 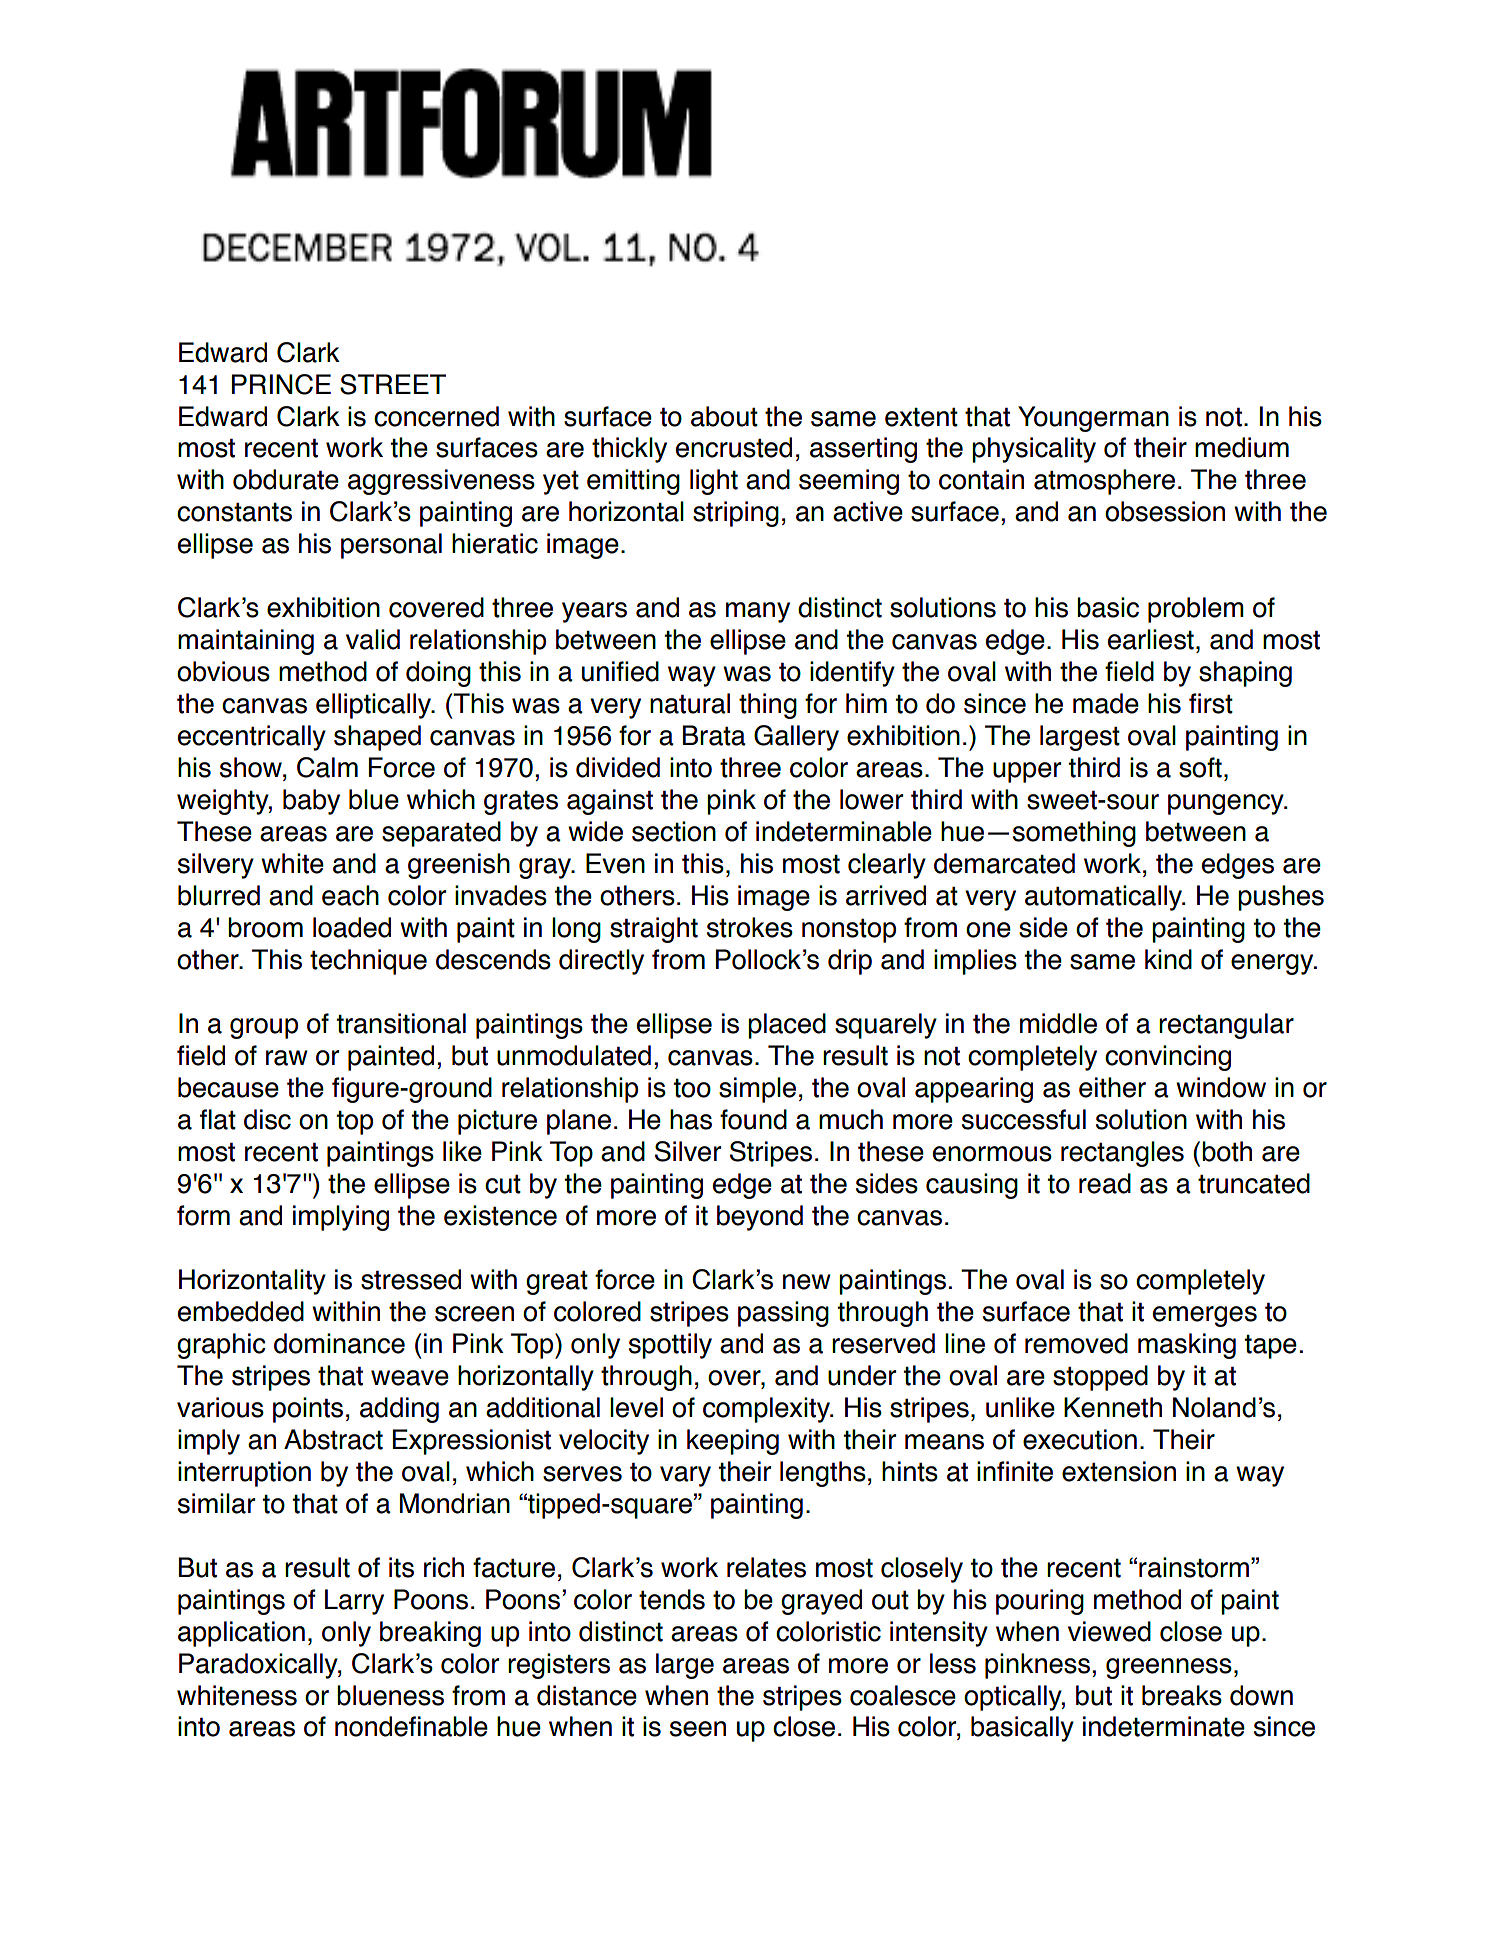 What do you see at coordinates (698, 1729) in the screenshot?
I see `seen` at bounding box center [698, 1729].
